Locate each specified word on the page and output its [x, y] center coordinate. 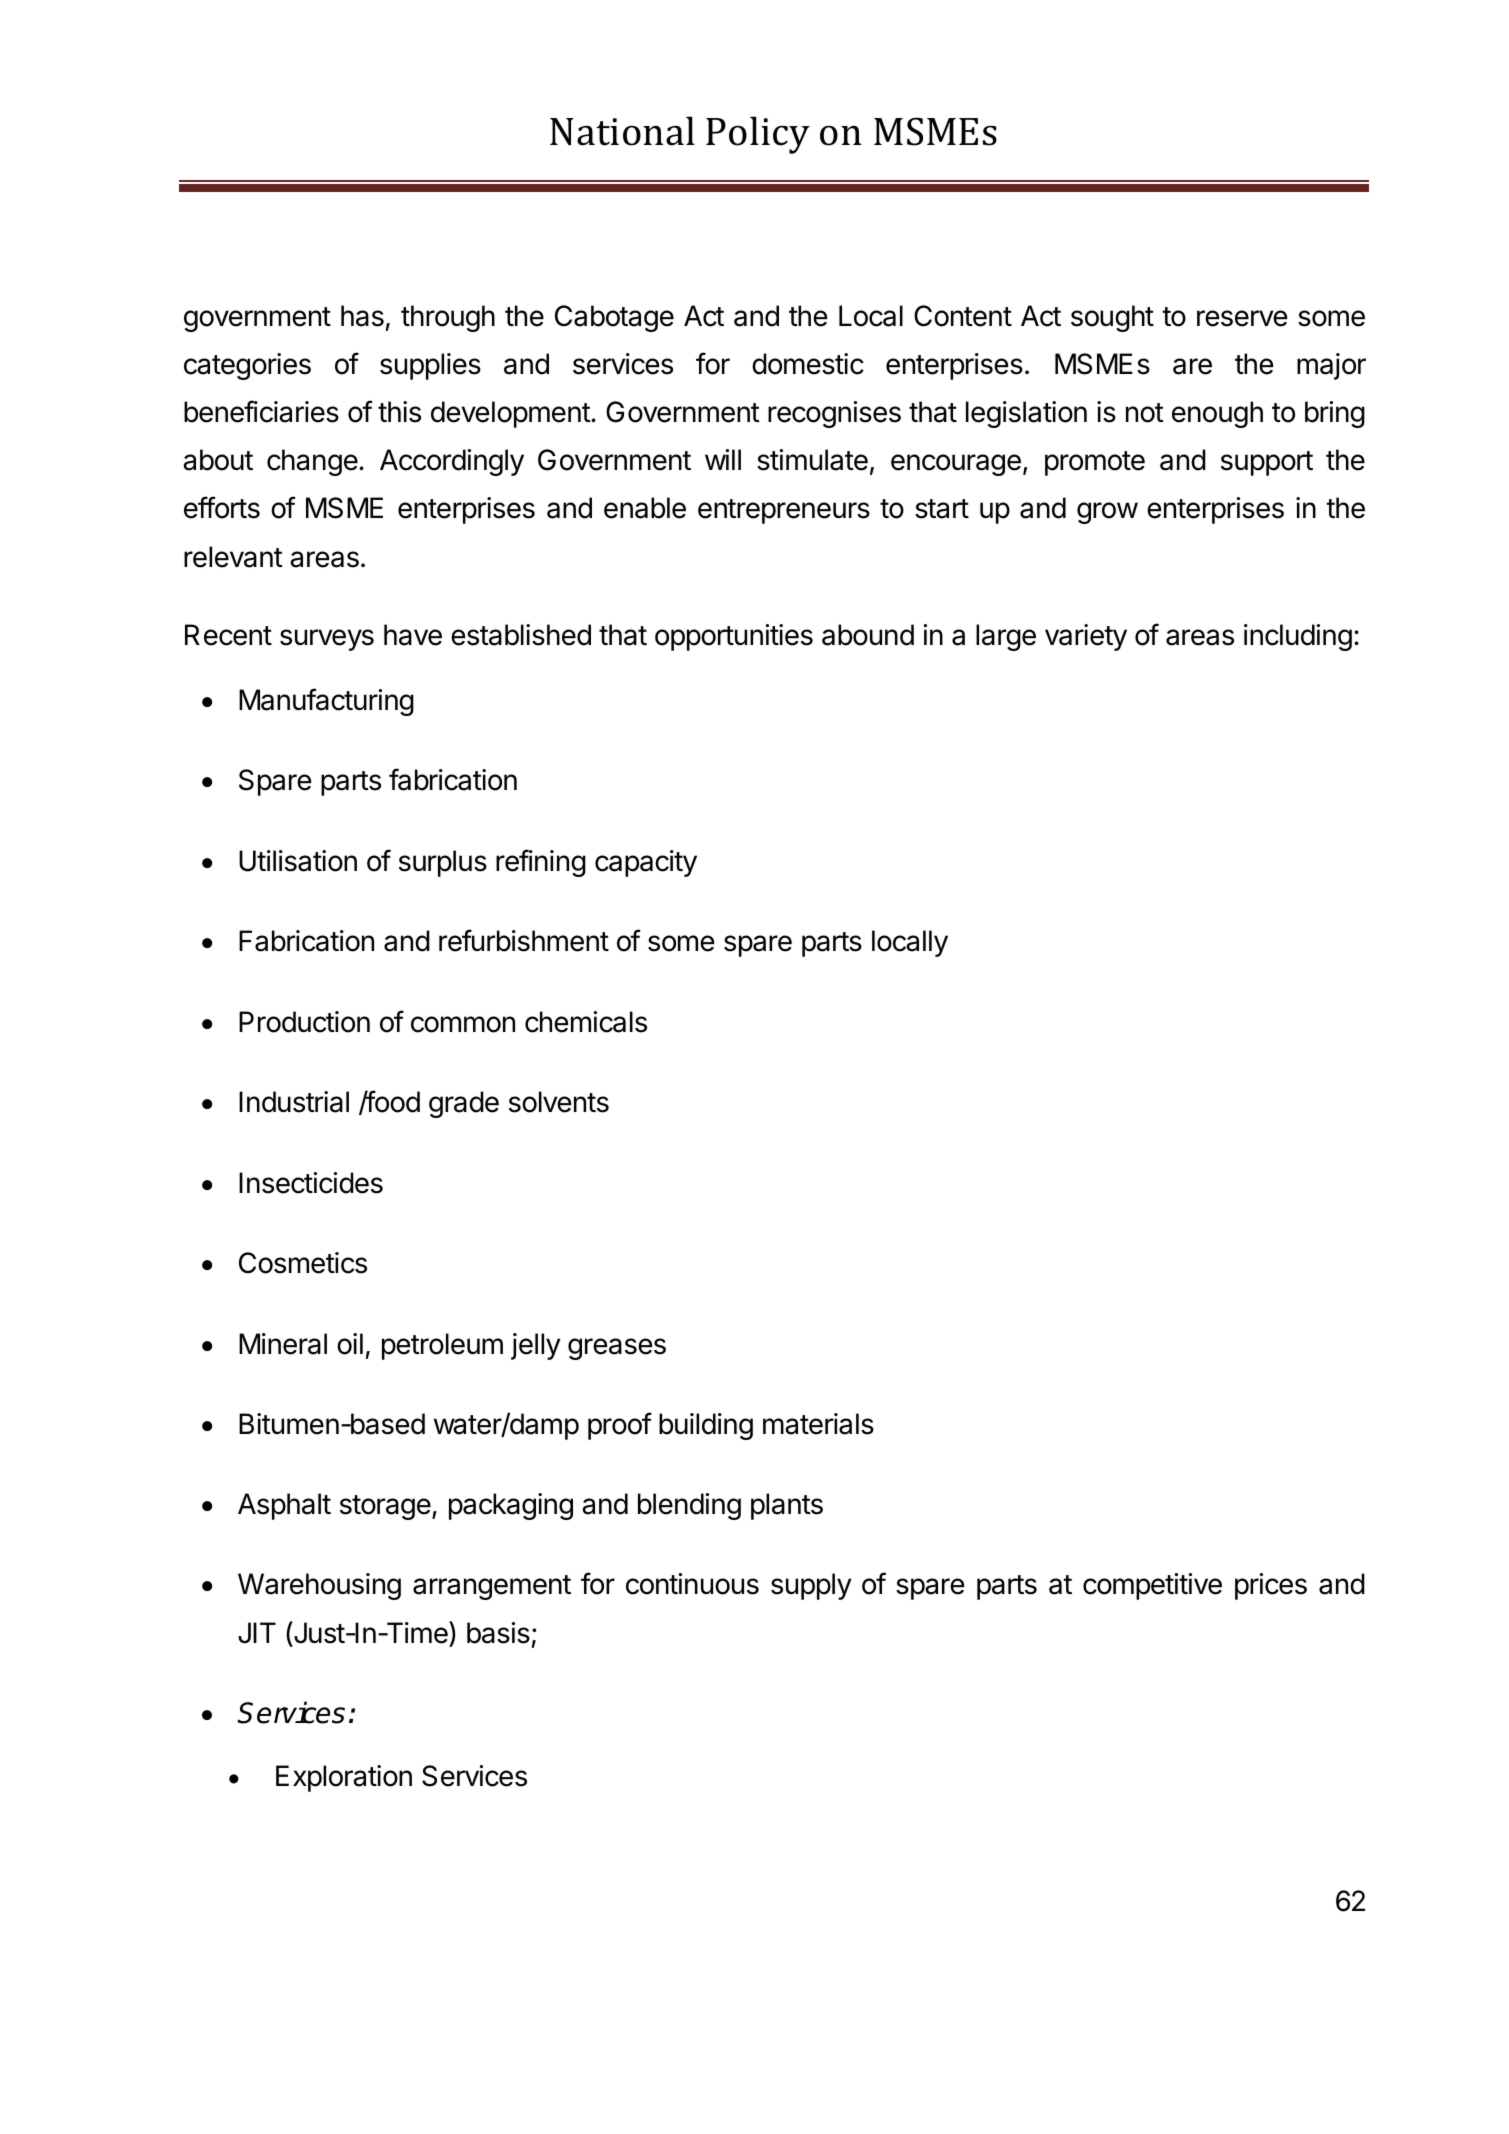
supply [811, 1586]
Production [304, 1022]
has [362, 316]
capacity [646, 863]
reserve [1242, 318]
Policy [758, 135]
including [1298, 637]
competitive [1152, 1586]
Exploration [344, 1778]
